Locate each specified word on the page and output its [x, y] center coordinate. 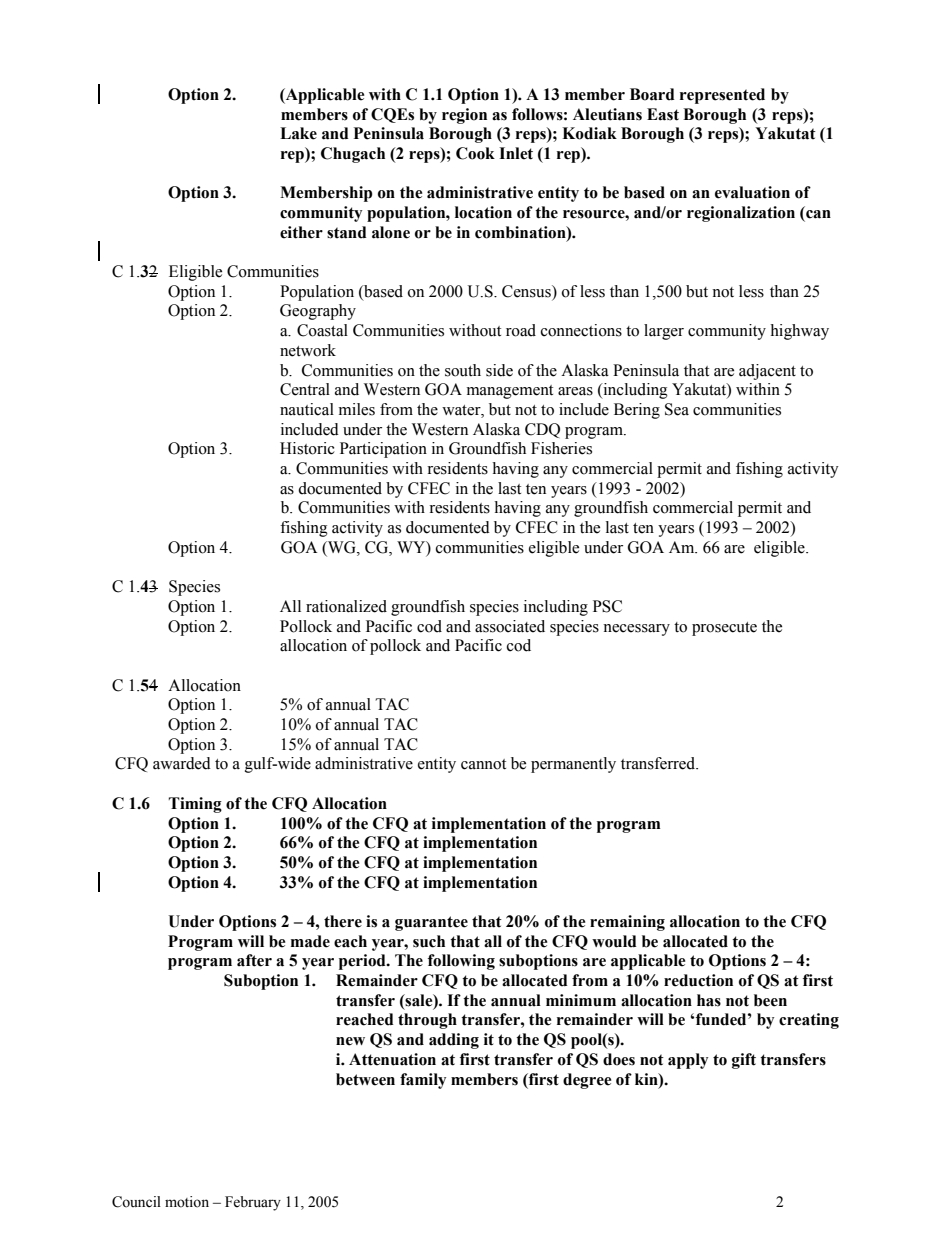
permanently [573, 765]
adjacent [767, 372]
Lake [298, 133]
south [463, 370]
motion [187, 1202]
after [254, 960]
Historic [307, 448]
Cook [475, 153]
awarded [182, 763]
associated [510, 626]
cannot [483, 764]
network [308, 350]
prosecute [724, 629]
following [461, 962]
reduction [698, 980]
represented [722, 96]
